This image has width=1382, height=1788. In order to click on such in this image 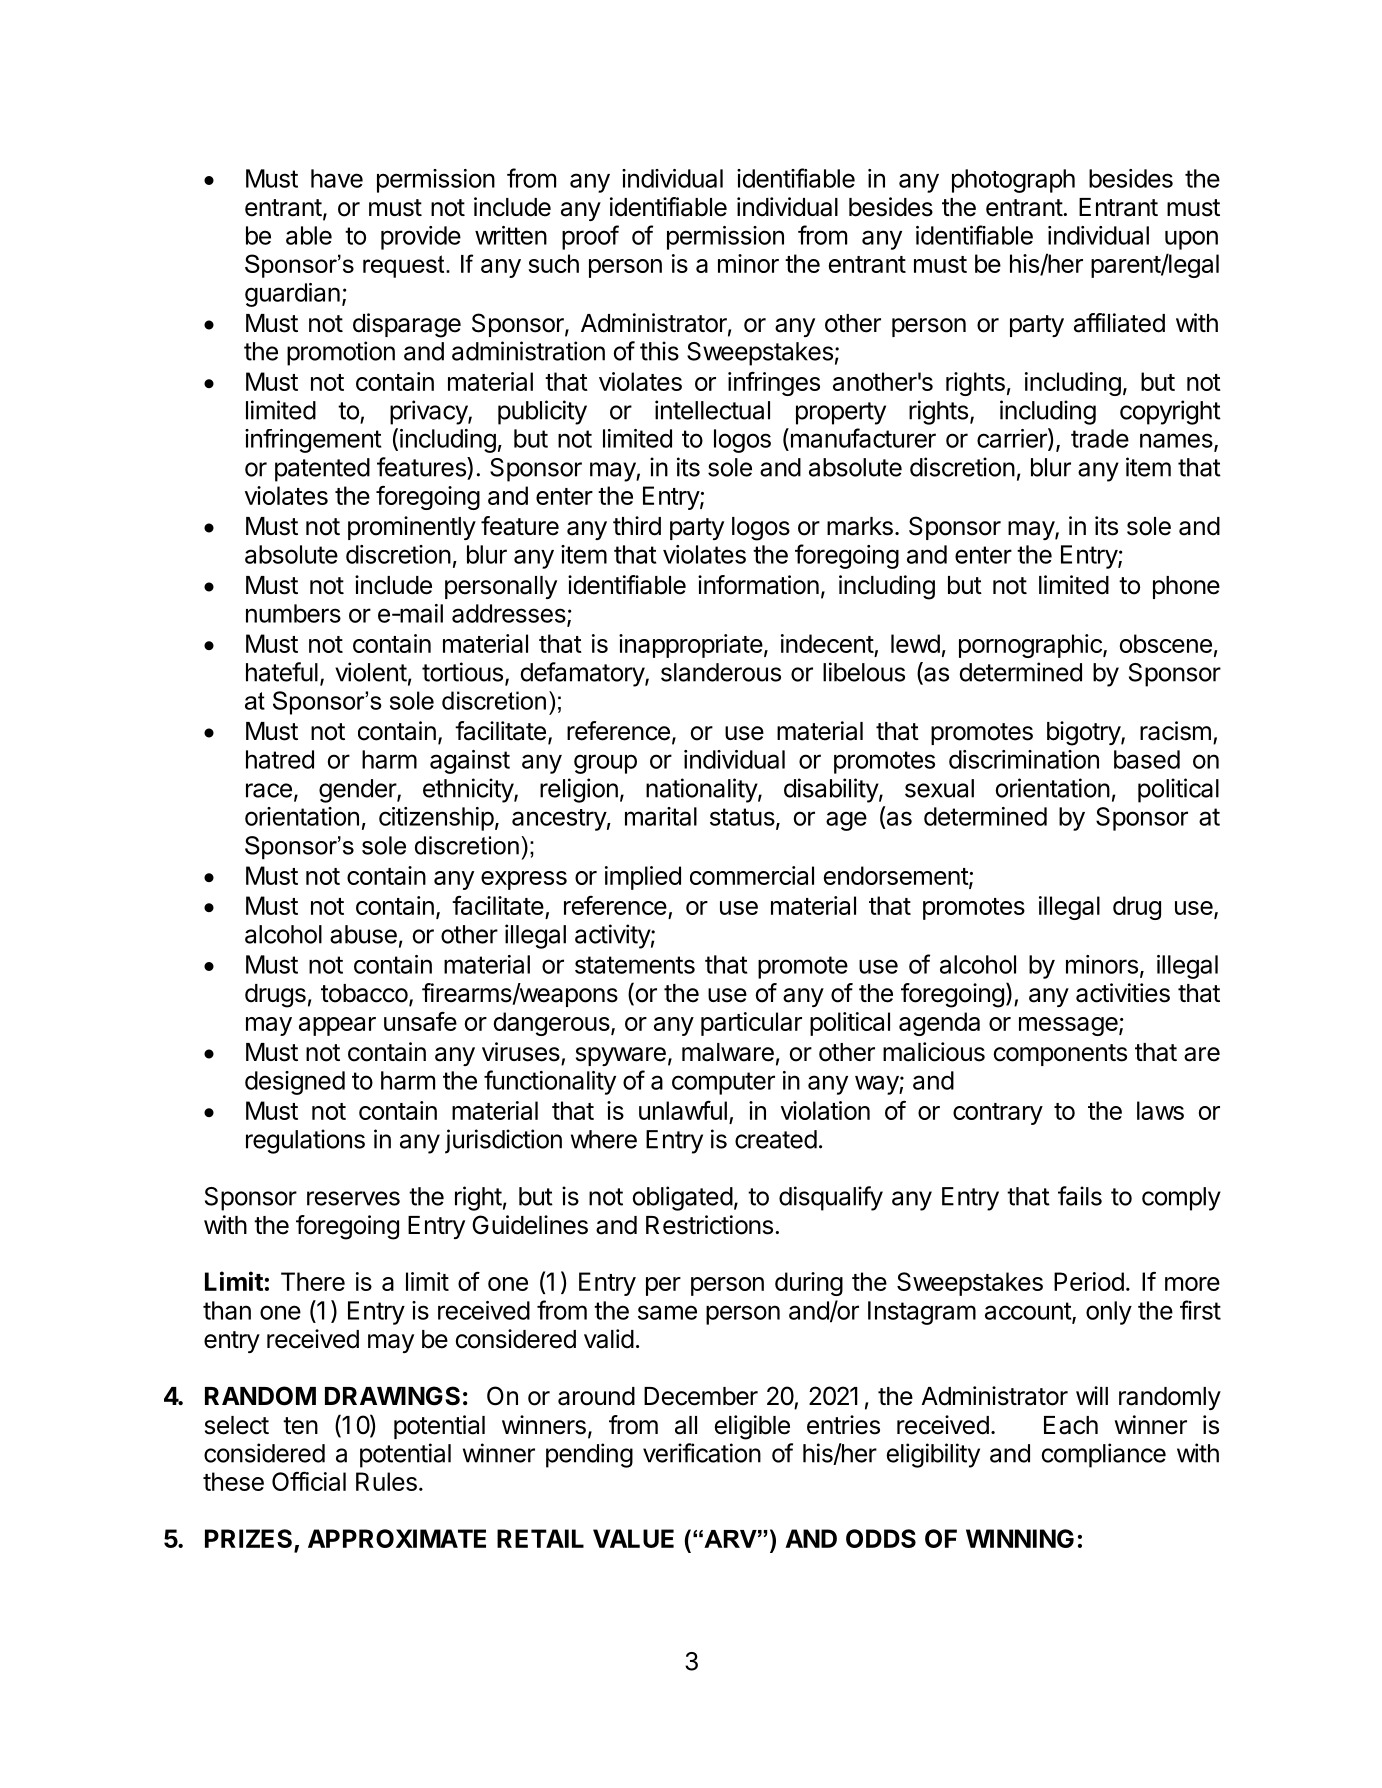, I will do `click(553, 263)`.
